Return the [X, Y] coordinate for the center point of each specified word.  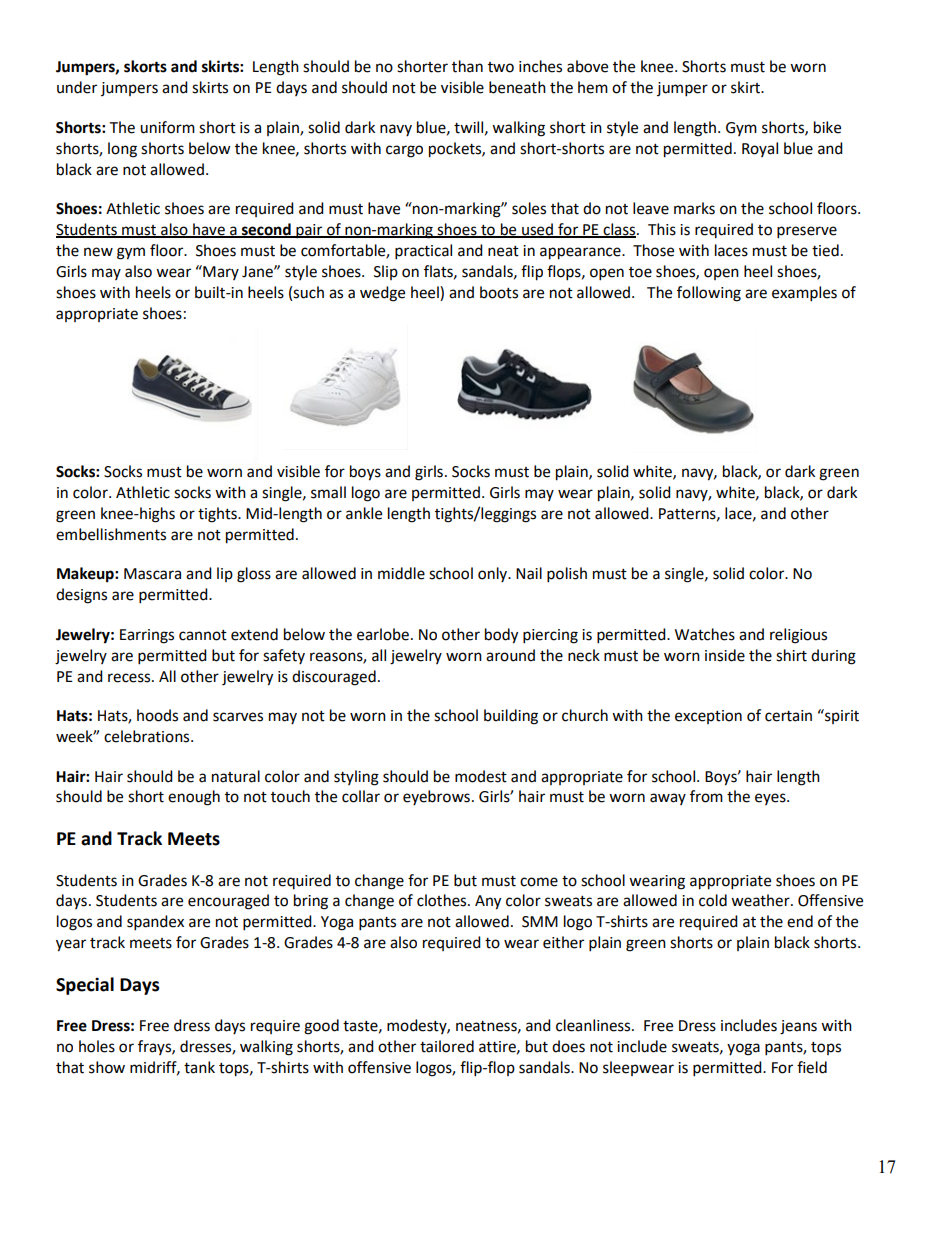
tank [199, 1067]
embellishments [111, 534]
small [328, 492]
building [511, 717]
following [709, 294]
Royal [760, 149]
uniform [167, 127]
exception [708, 717]
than [467, 66]
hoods [157, 715]
